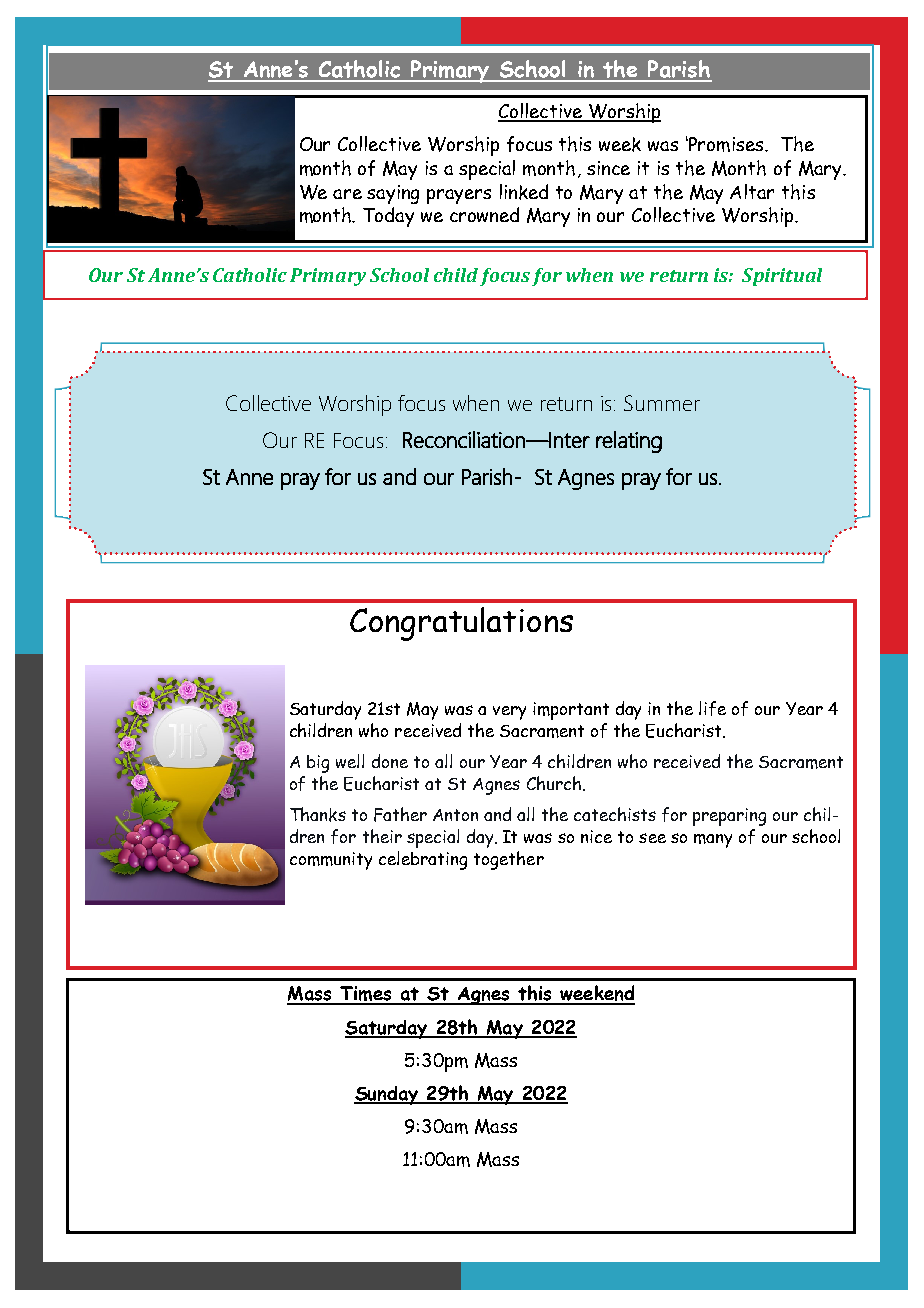 The height and width of the screenshot is (1308, 924). I want to click on saying, so click(393, 194).
